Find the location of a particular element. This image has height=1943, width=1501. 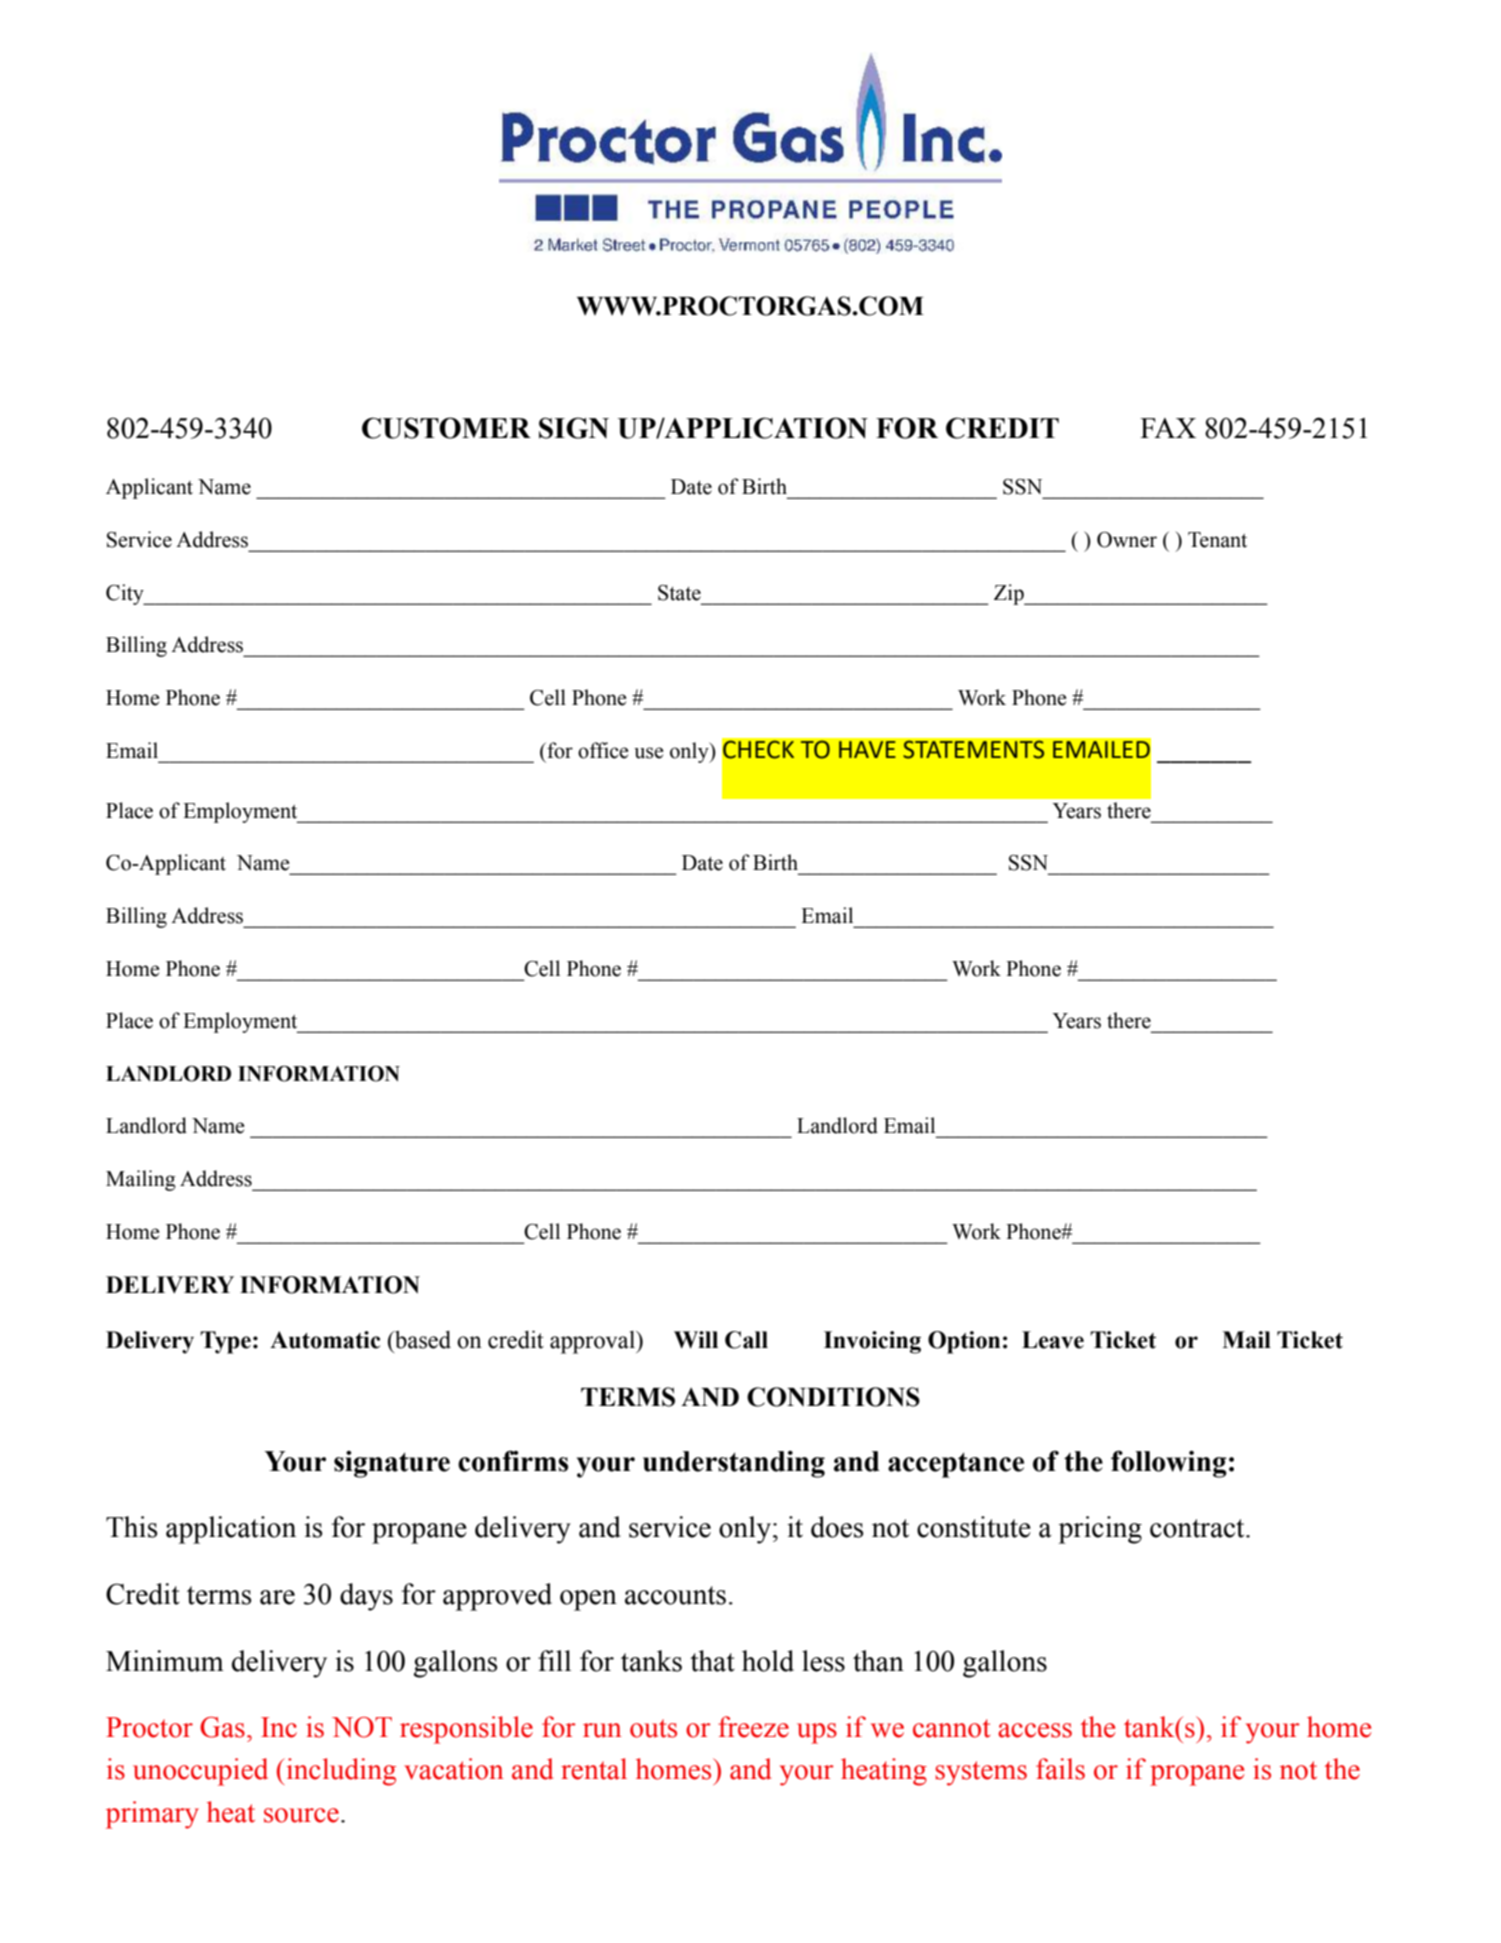

Leave is located at coordinates (1053, 1340).
